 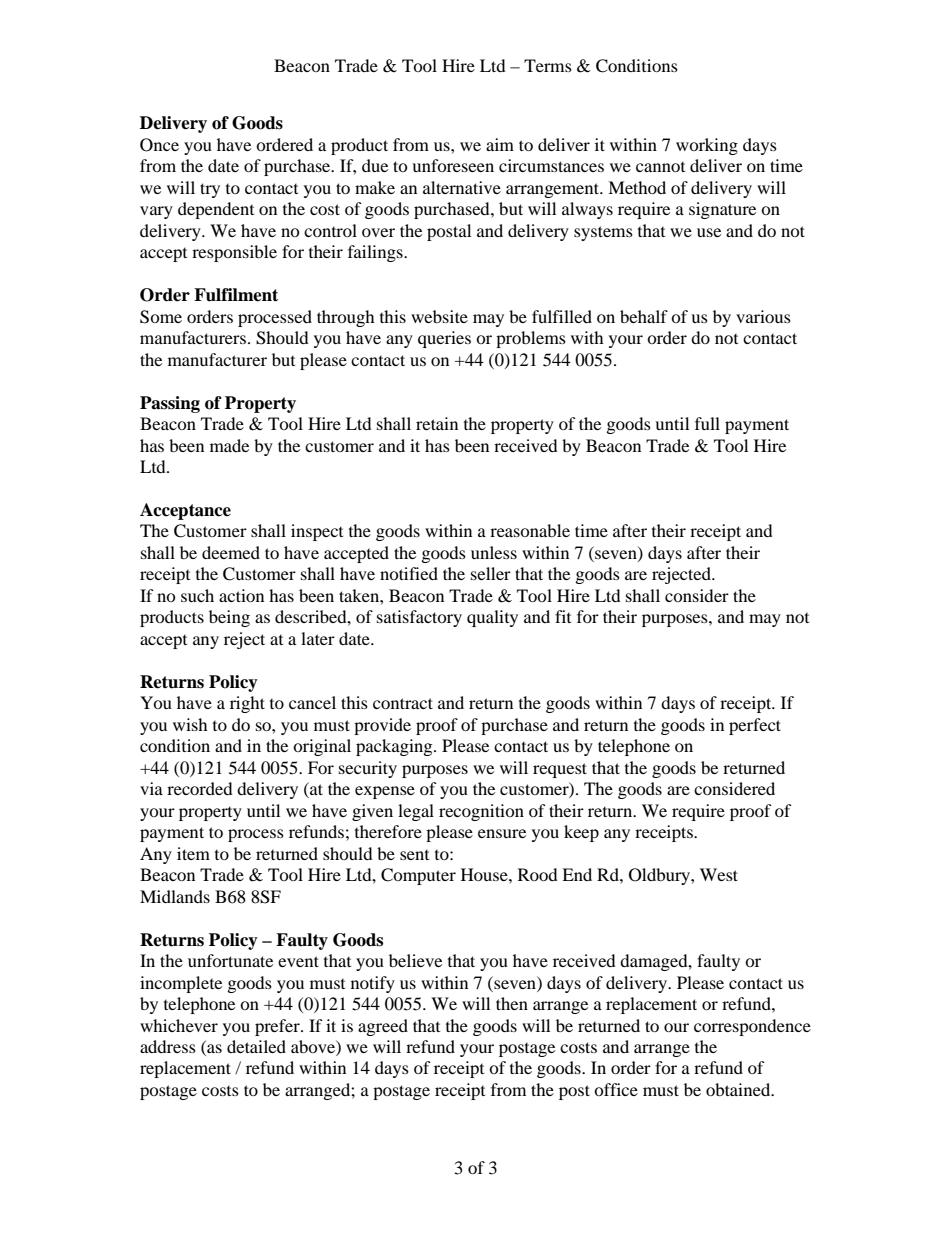 What do you see at coordinates (437, 423) in the image?
I see `retain` at bounding box center [437, 423].
